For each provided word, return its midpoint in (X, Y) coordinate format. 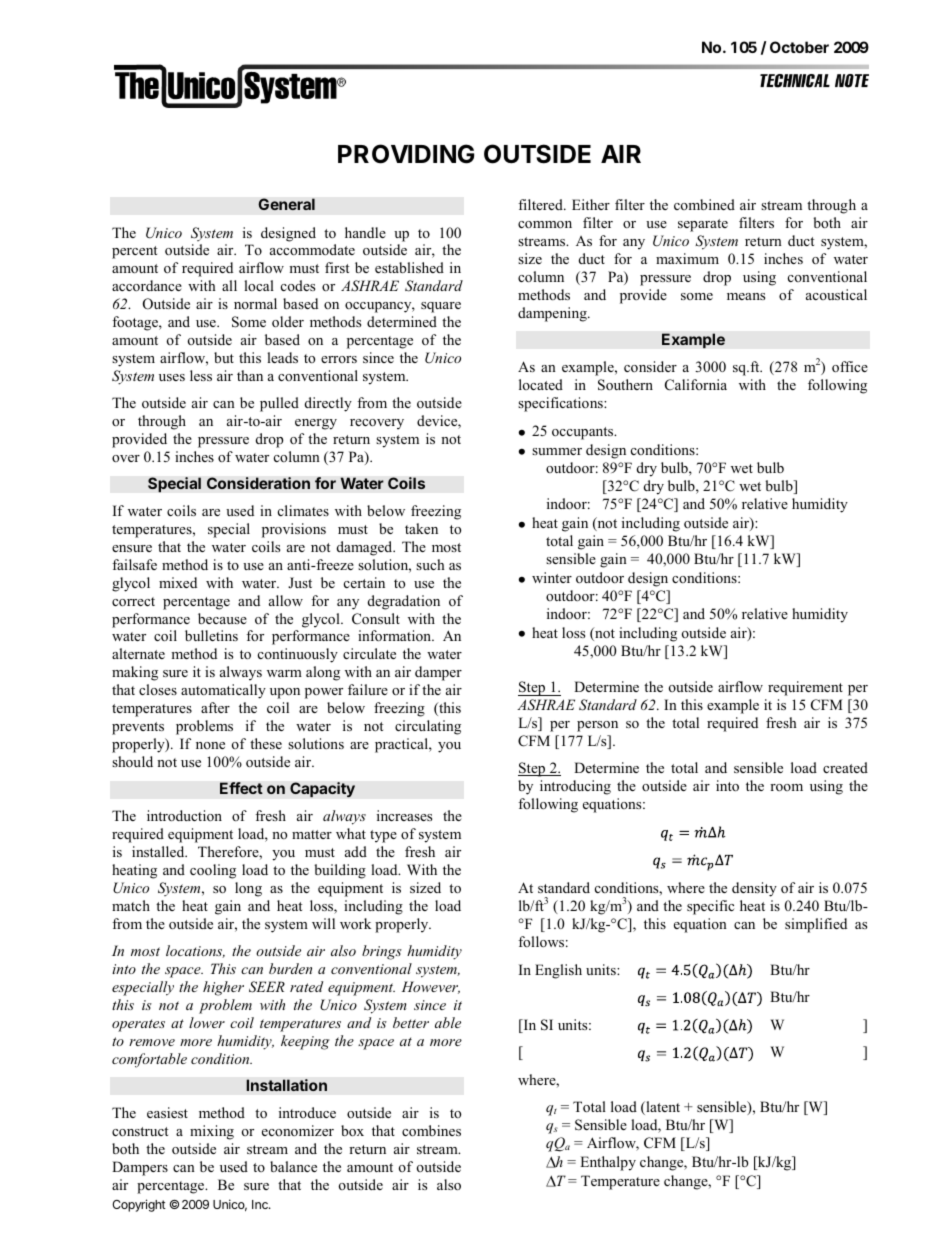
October (799, 47)
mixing (212, 1132)
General (286, 204)
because (222, 618)
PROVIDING (406, 154)
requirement (805, 688)
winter (552, 577)
